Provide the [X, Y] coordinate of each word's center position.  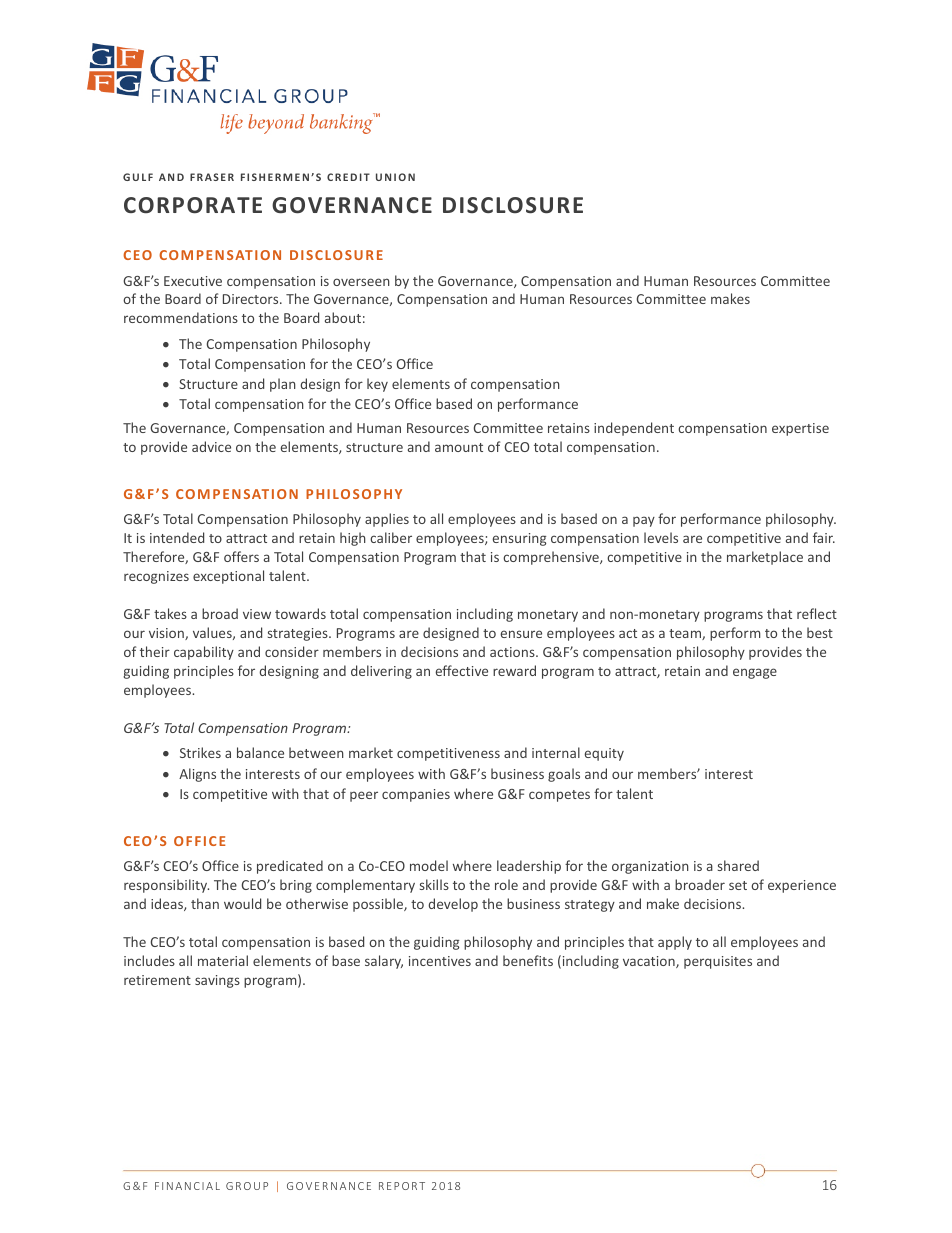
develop [453, 905]
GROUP [247, 1186]
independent [634, 429]
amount [459, 447]
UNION [395, 177]
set [738, 885]
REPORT [402, 1186]
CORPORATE [193, 205]
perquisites [718, 962]
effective [462, 670]
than [205, 903]
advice [211, 446]
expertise [800, 429]
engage [755, 673]
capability [204, 653]
